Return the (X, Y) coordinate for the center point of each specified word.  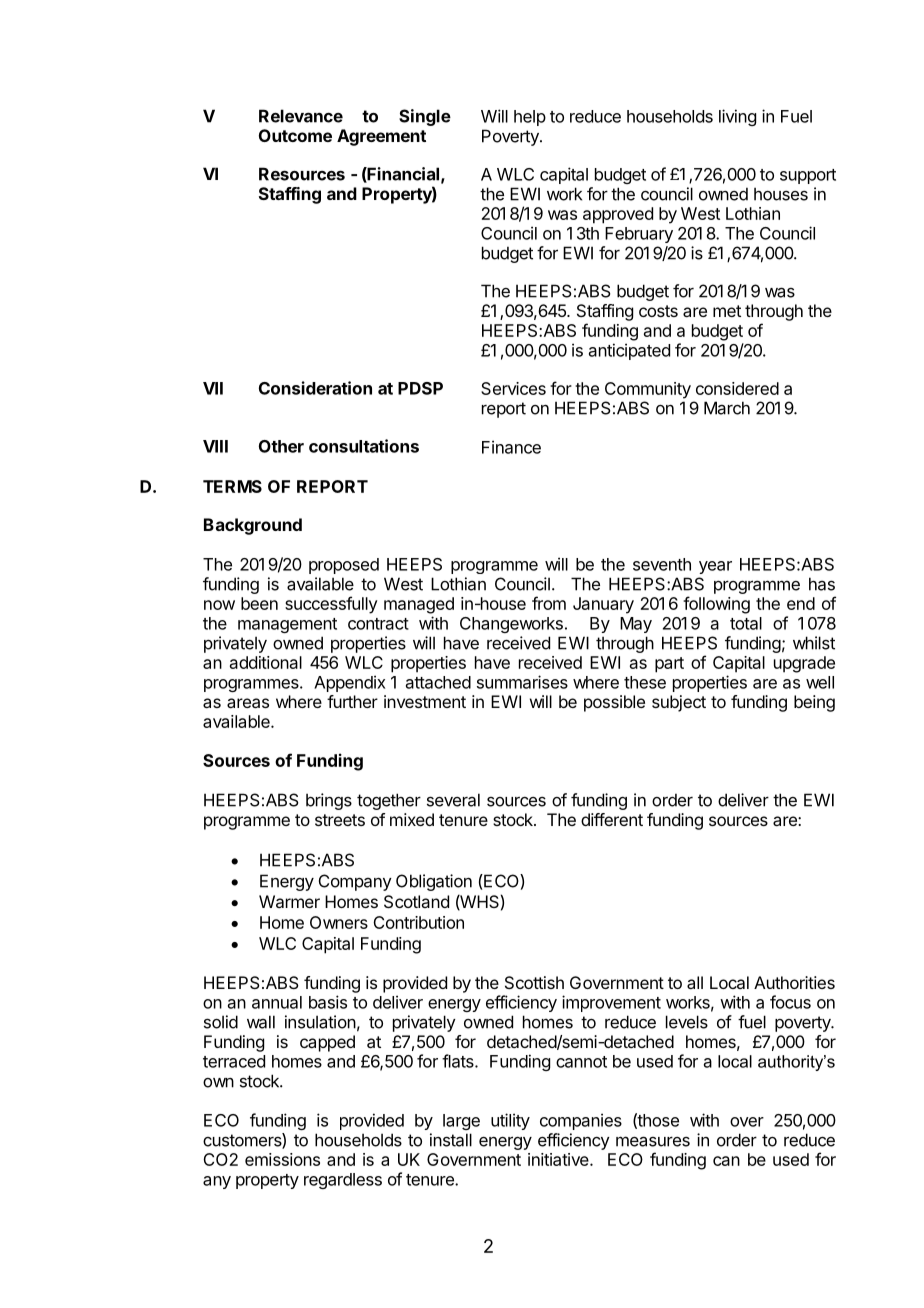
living (737, 117)
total (746, 623)
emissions (282, 1159)
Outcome (295, 135)
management (287, 625)
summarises (522, 682)
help (530, 118)
